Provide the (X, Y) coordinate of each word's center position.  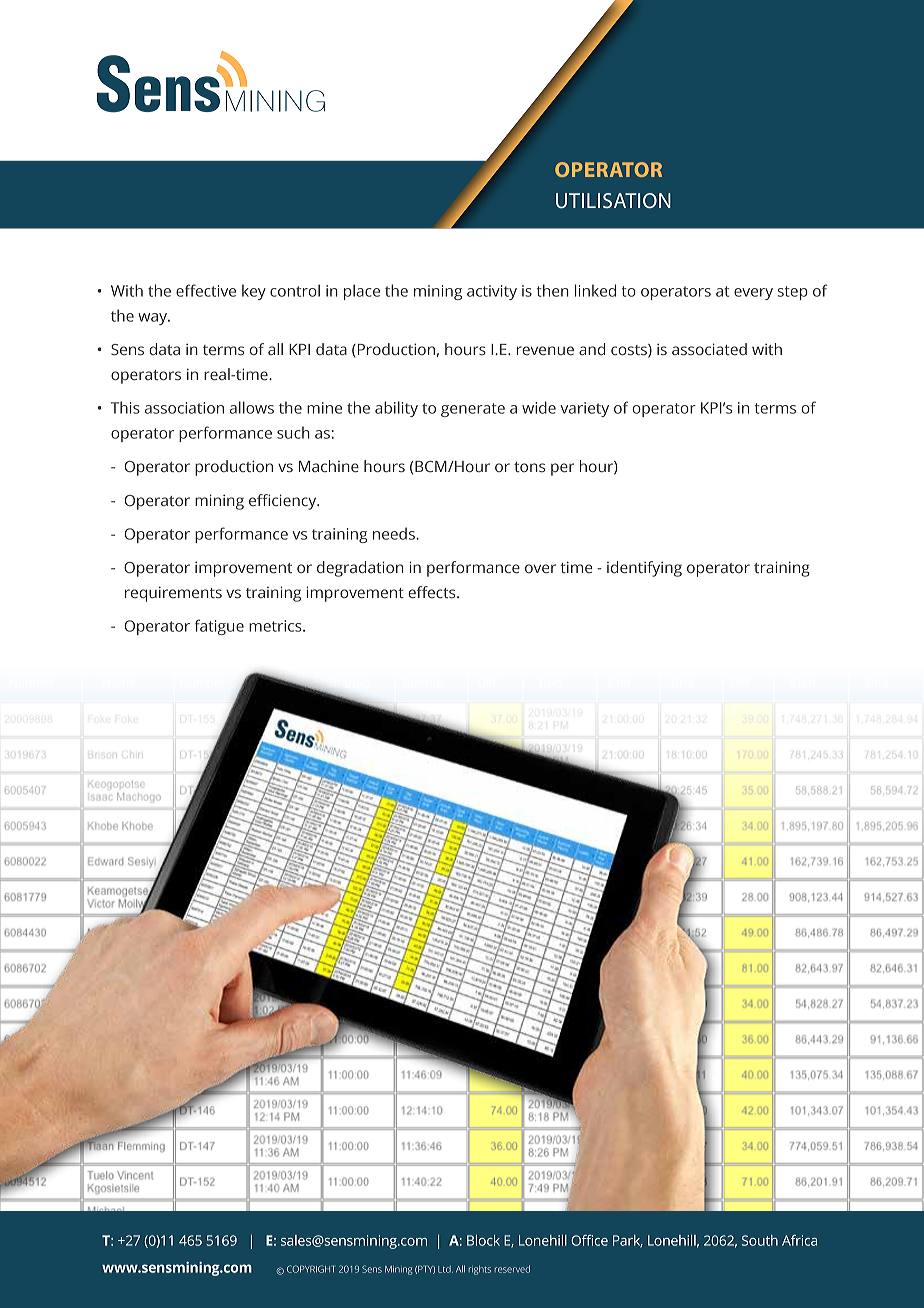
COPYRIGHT (311, 1269)
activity (492, 292)
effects (433, 592)
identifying (644, 569)
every (753, 294)
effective (206, 290)
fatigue (219, 627)
